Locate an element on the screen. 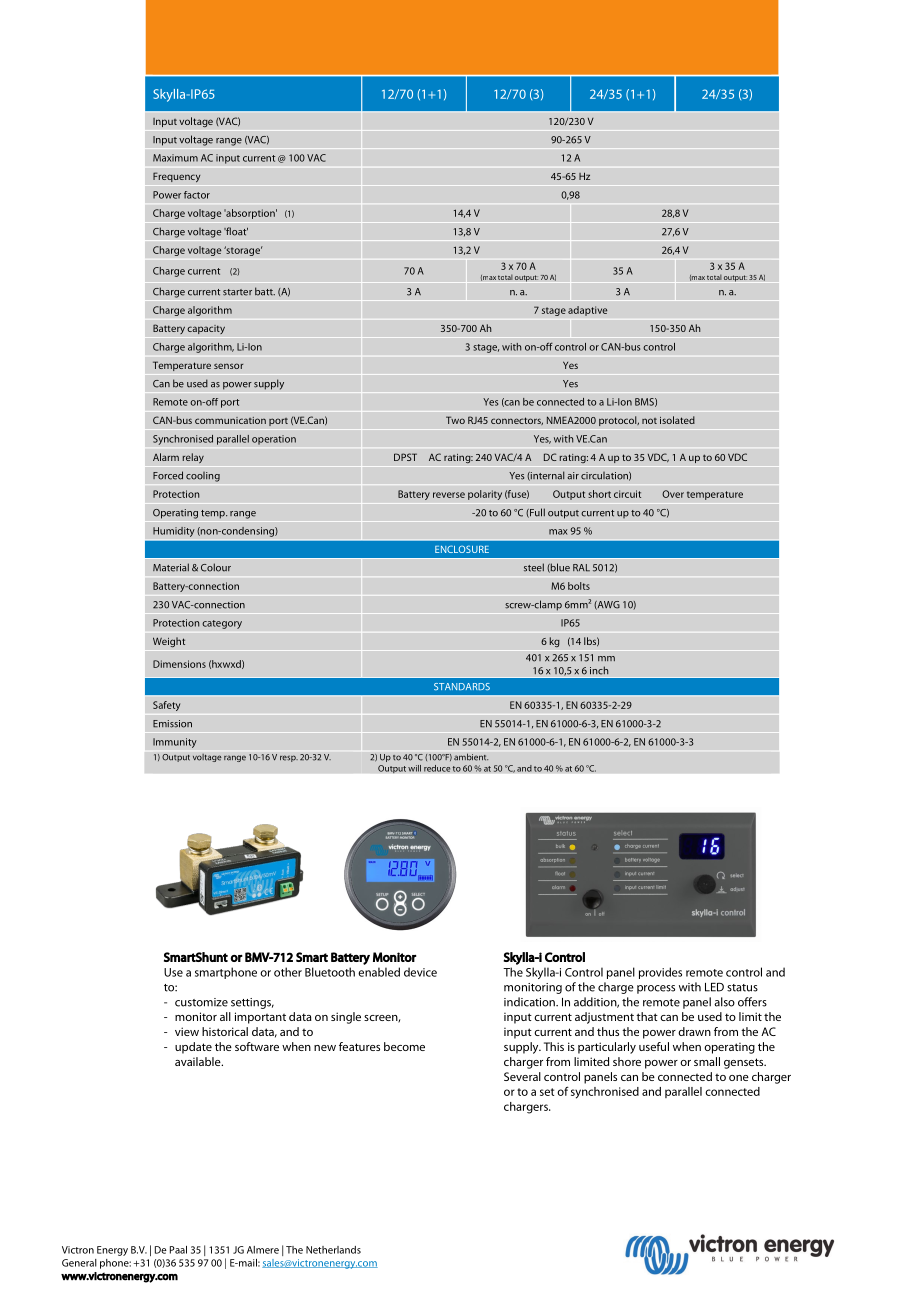 This screenshot has height=1308, width=924. customize is located at coordinates (201, 1002).
